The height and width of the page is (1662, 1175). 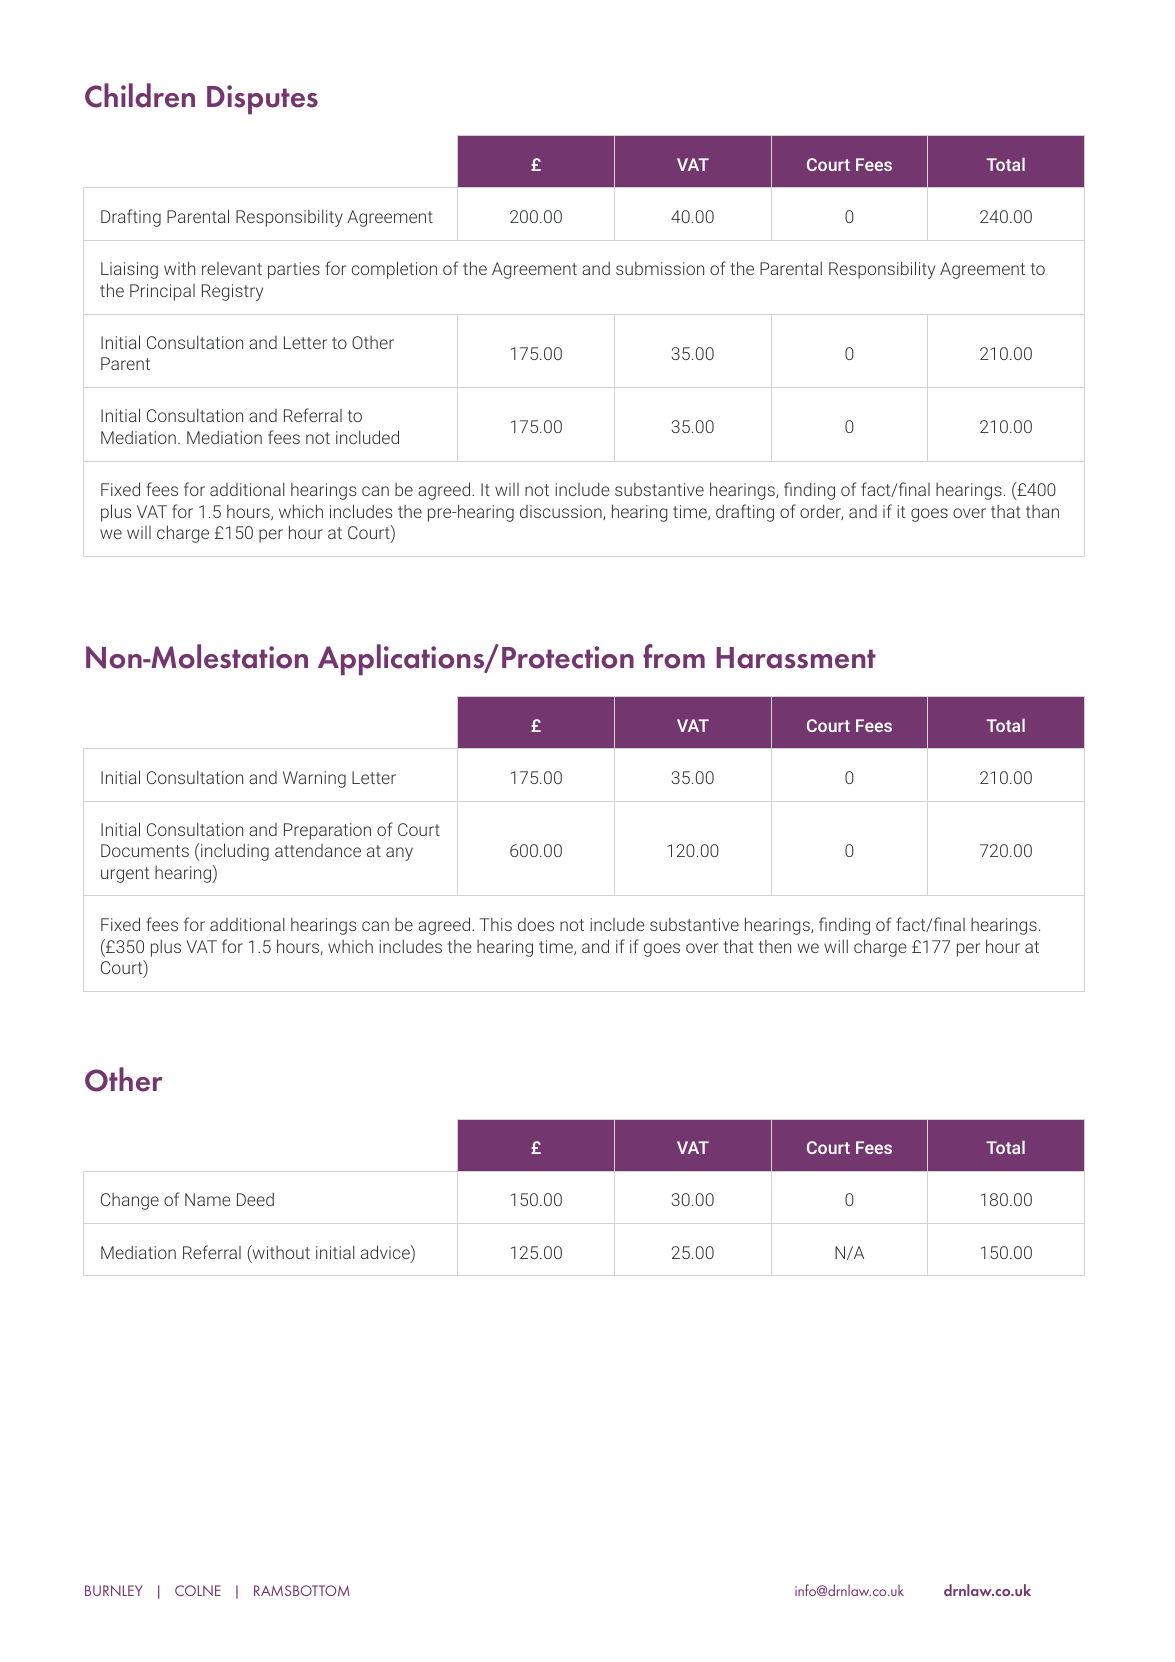 What do you see at coordinates (234, 852) in the page?
I see `including` at bounding box center [234, 852].
